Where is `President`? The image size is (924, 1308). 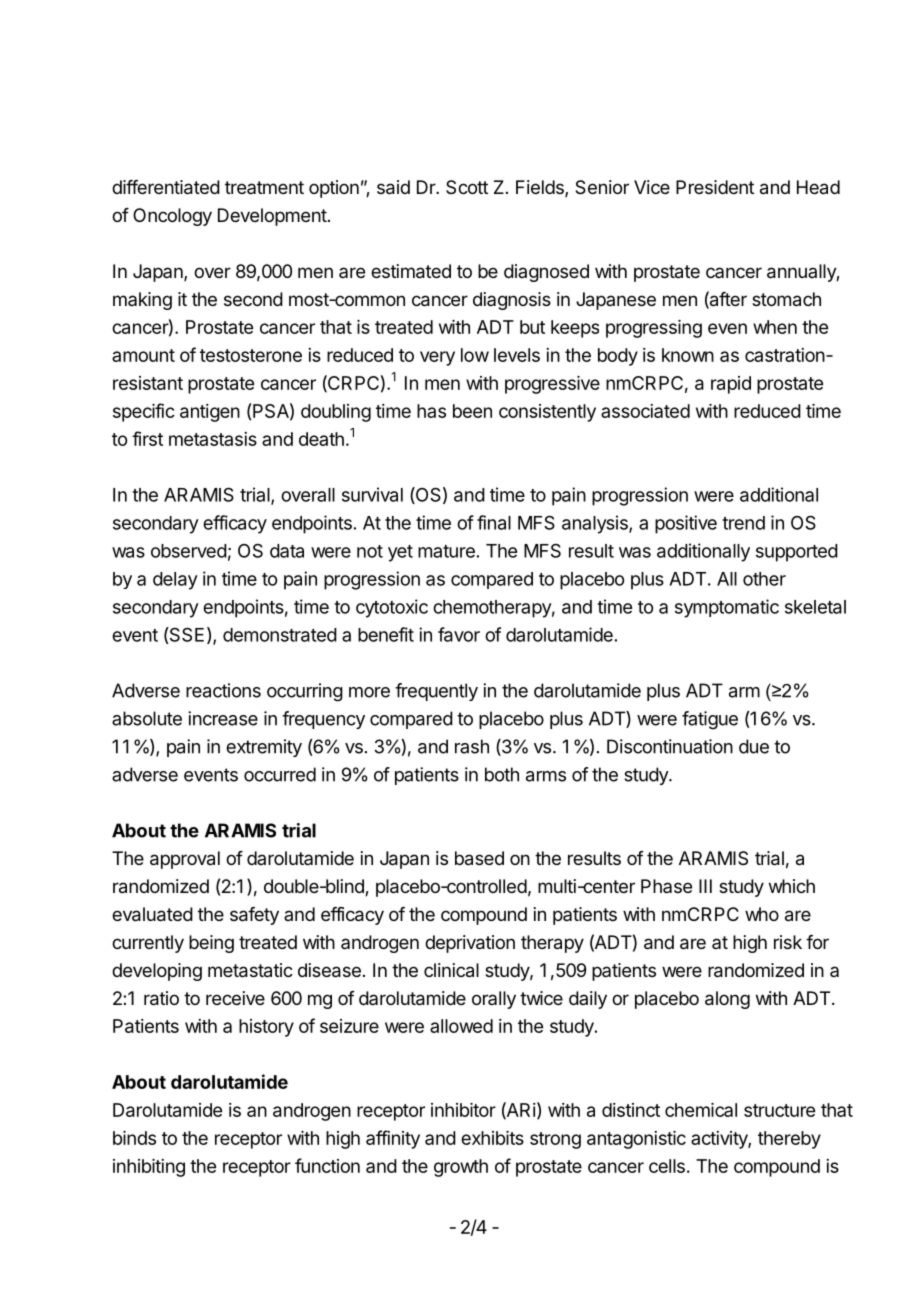
President is located at coordinates (715, 187).
